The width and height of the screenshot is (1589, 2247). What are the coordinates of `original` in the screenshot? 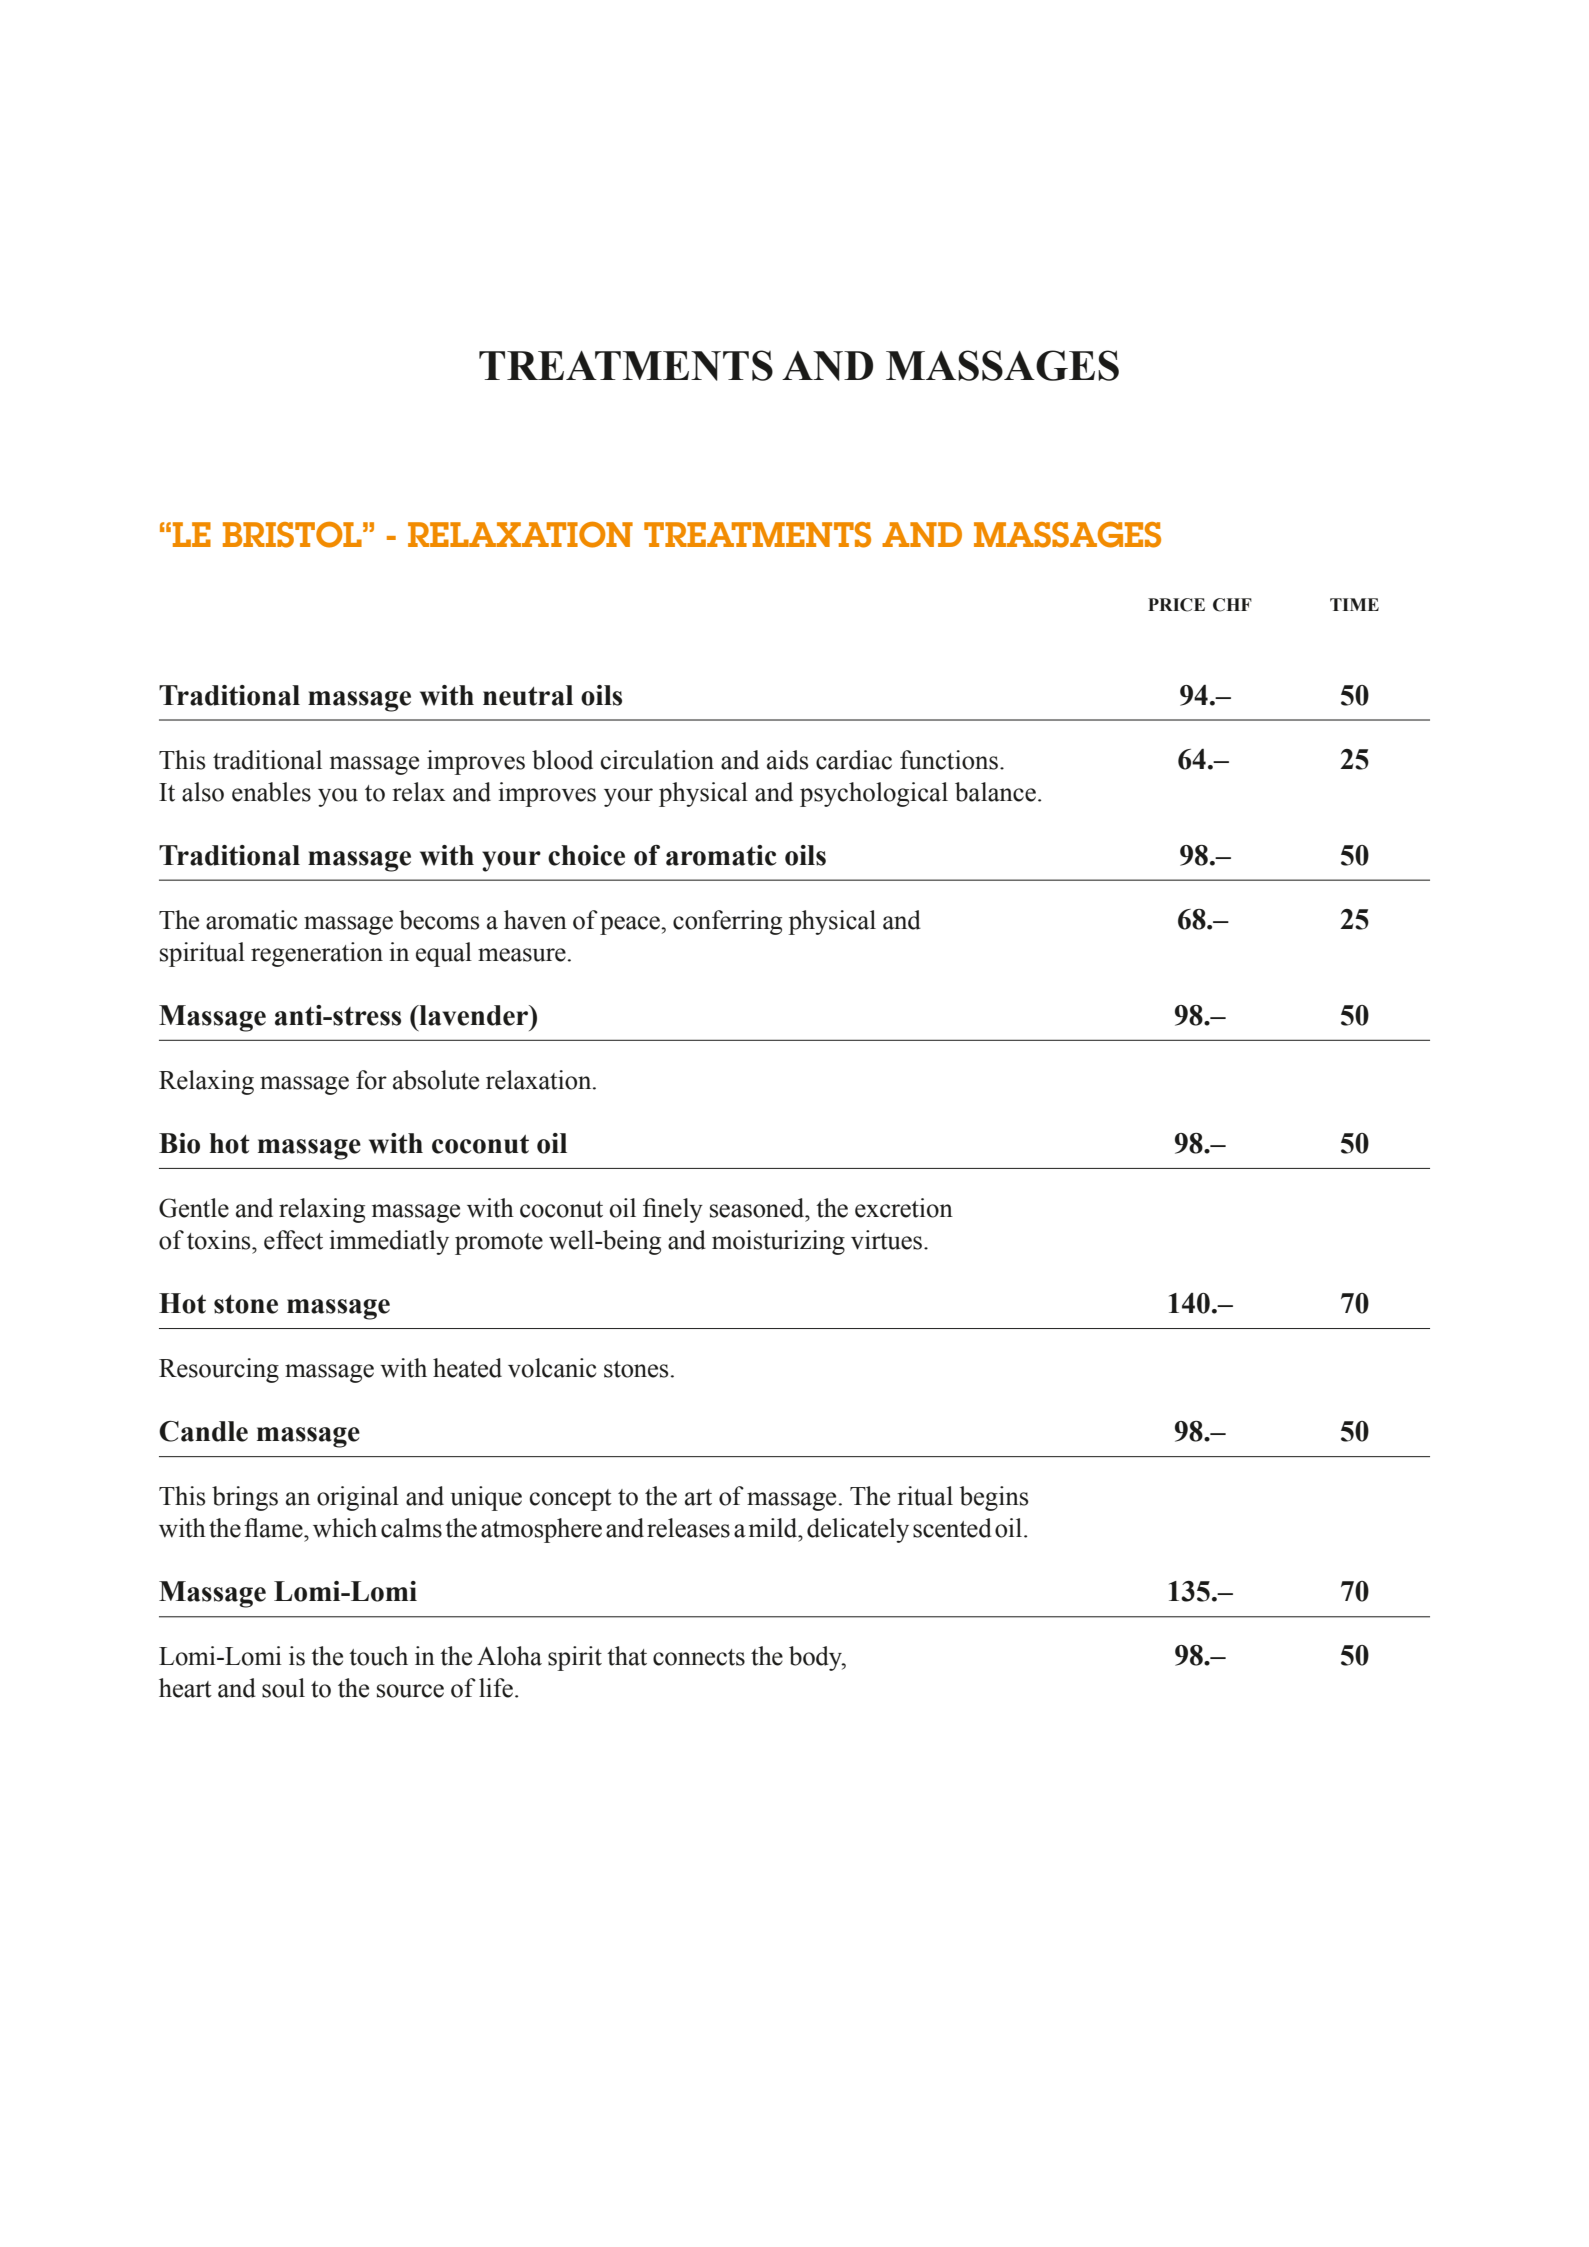 It's located at (358, 1498).
